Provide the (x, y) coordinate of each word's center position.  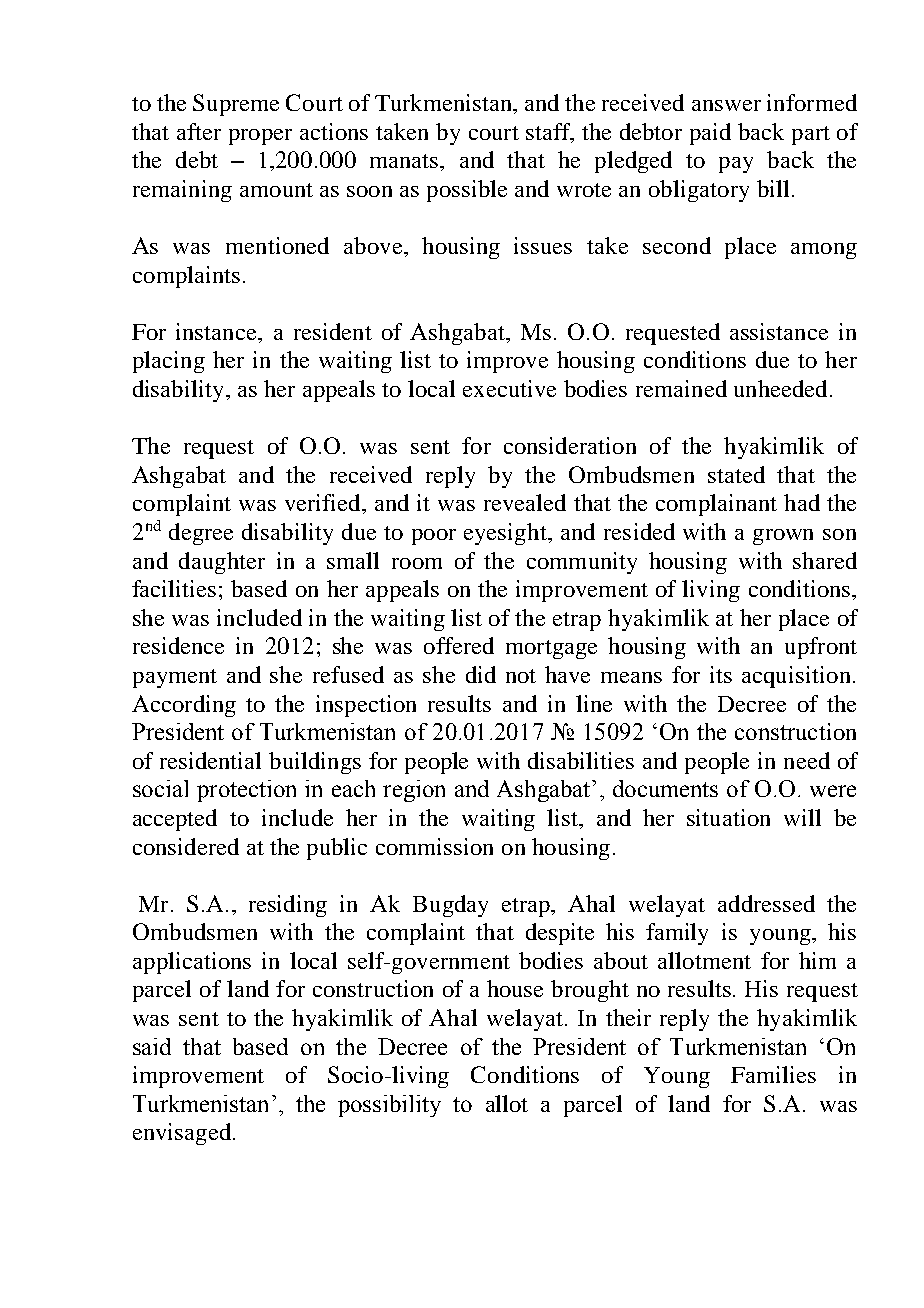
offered (459, 645)
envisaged (183, 1134)
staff (549, 133)
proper (260, 137)
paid (710, 134)
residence (178, 645)
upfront (821, 648)
